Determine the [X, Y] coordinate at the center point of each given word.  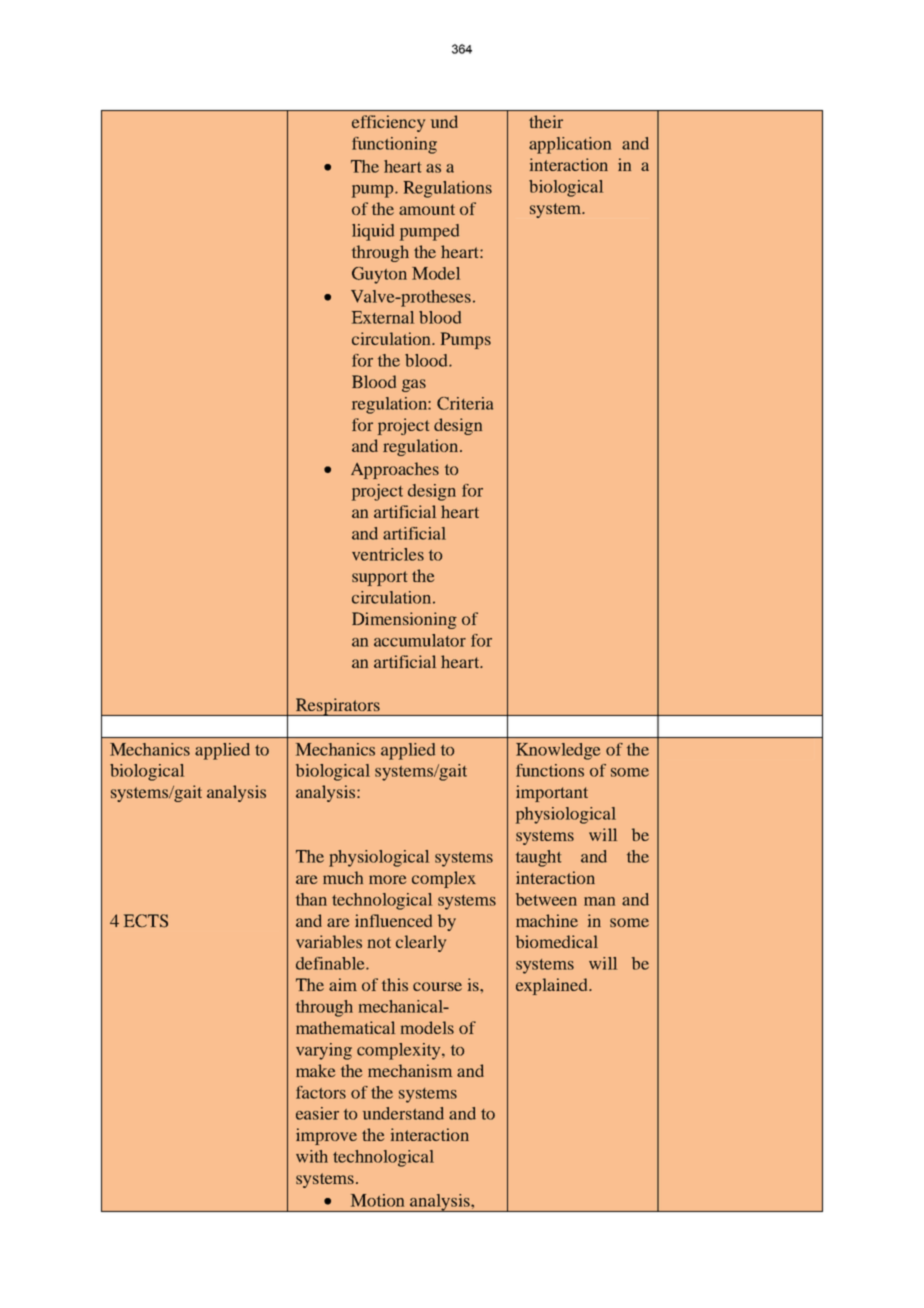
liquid [373, 232]
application [570, 145]
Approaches [395, 470]
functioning [394, 145]
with [312, 1156]
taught [538, 858]
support [380, 578]
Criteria [465, 403]
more [388, 879]
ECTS [146, 921]
